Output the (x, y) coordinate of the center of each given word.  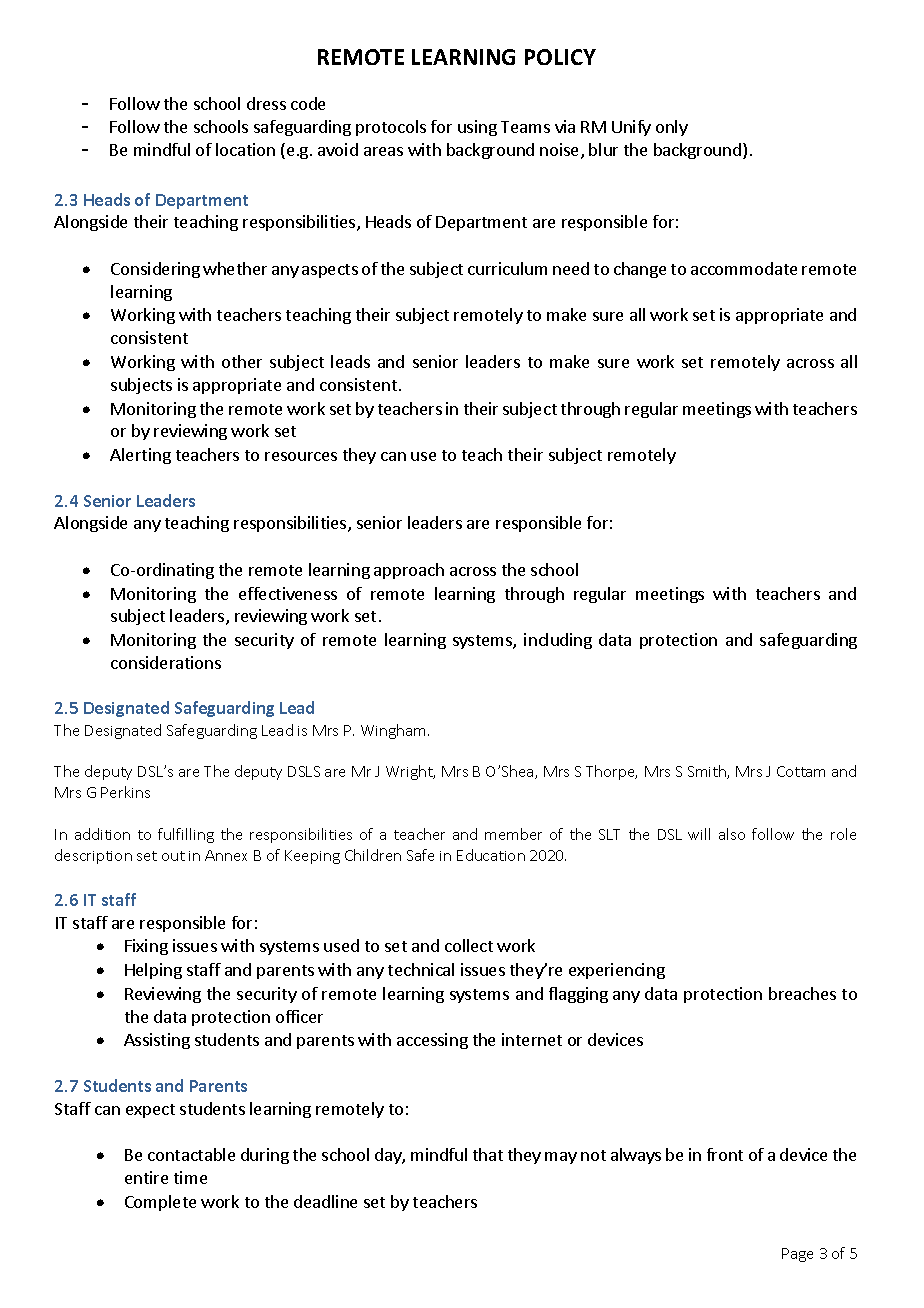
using (477, 128)
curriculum (507, 268)
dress (266, 103)
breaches (802, 993)
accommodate (744, 268)
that (488, 1154)
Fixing (146, 947)
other (242, 361)
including (558, 641)
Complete (160, 1203)
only (672, 128)
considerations (166, 662)
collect (469, 945)
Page (797, 1255)
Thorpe (611, 772)
